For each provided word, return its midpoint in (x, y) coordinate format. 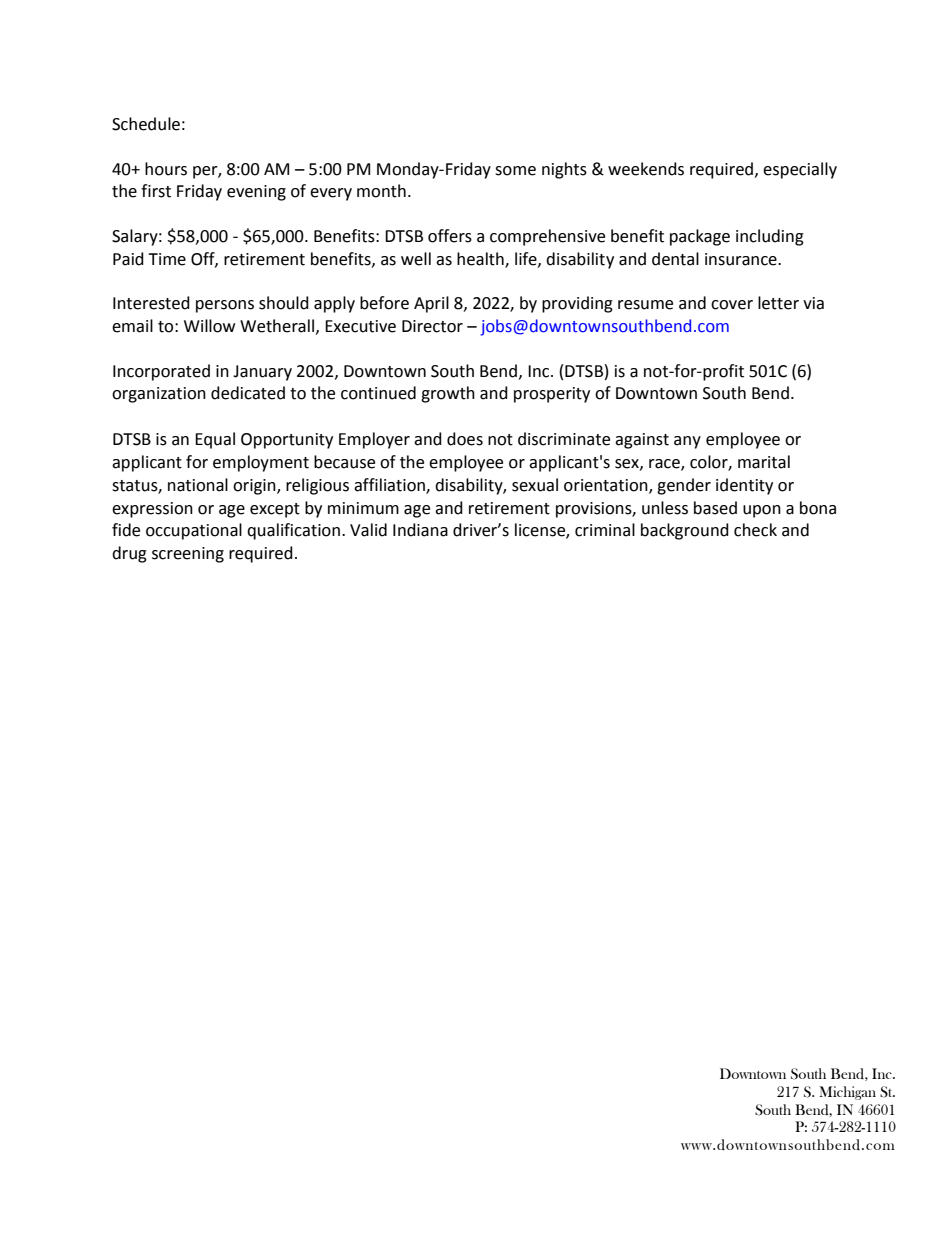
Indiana (420, 530)
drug (129, 554)
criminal (605, 530)
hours (166, 169)
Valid (368, 530)
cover (732, 305)
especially (800, 170)
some (515, 171)
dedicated (248, 393)
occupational (194, 531)
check (755, 530)
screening (188, 555)
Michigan (847, 1093)
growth (448, 394)
